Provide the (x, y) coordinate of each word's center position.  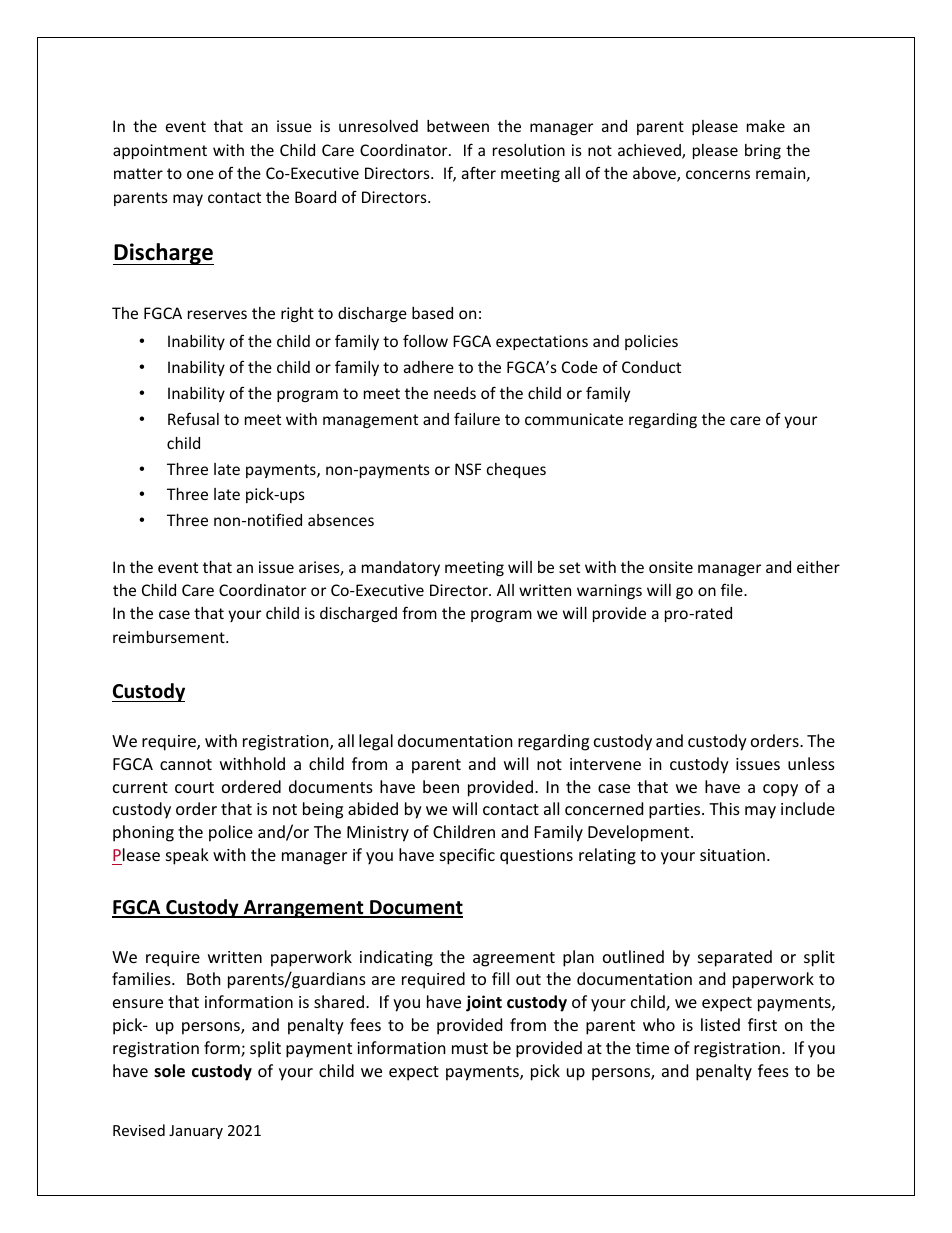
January (196, 1132)
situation (732, 855)
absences (341, 520)
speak (187, 856)
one (200, 174)
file (733, 589)
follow (425, 340)
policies (651, 342)
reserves (217, 314)
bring (763, 151)
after (479, 172)
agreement (514, 959)
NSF (468, 469)
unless (811, 763)
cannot (186, 764)
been (441, 786)
